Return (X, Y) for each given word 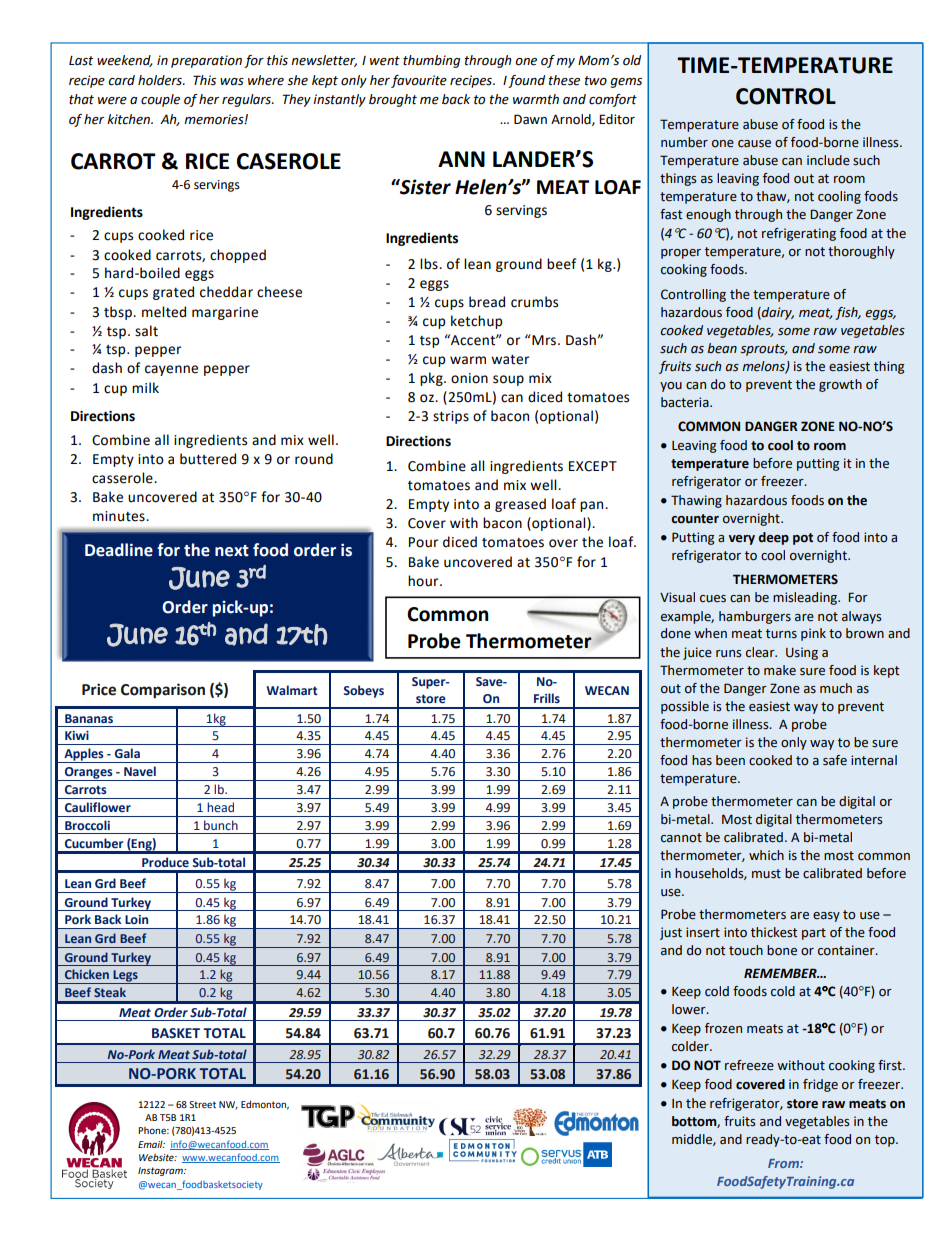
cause (754, 144)
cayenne (171, 370)
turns (781, 633)
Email (151, 1144)
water (510, 360)
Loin (136, 919)
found (526, 81)
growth (840, 385)
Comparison (163, 691)
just (671, 933)
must (766, 874)
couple (160, 100)
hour (424, 581)
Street (202, 1104)
